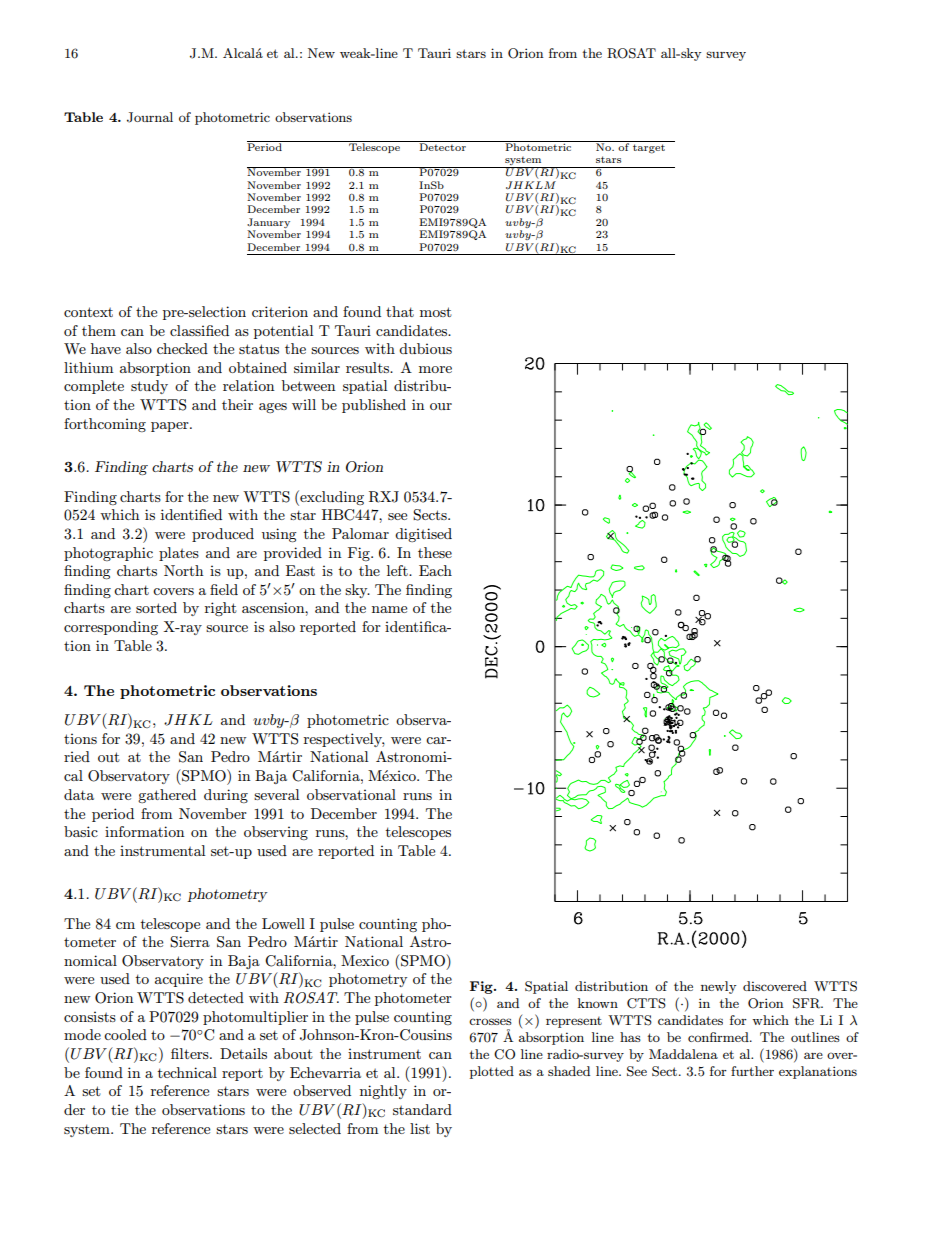 The image size is (952, 1233). I want to click on target, so click(649, 149).
